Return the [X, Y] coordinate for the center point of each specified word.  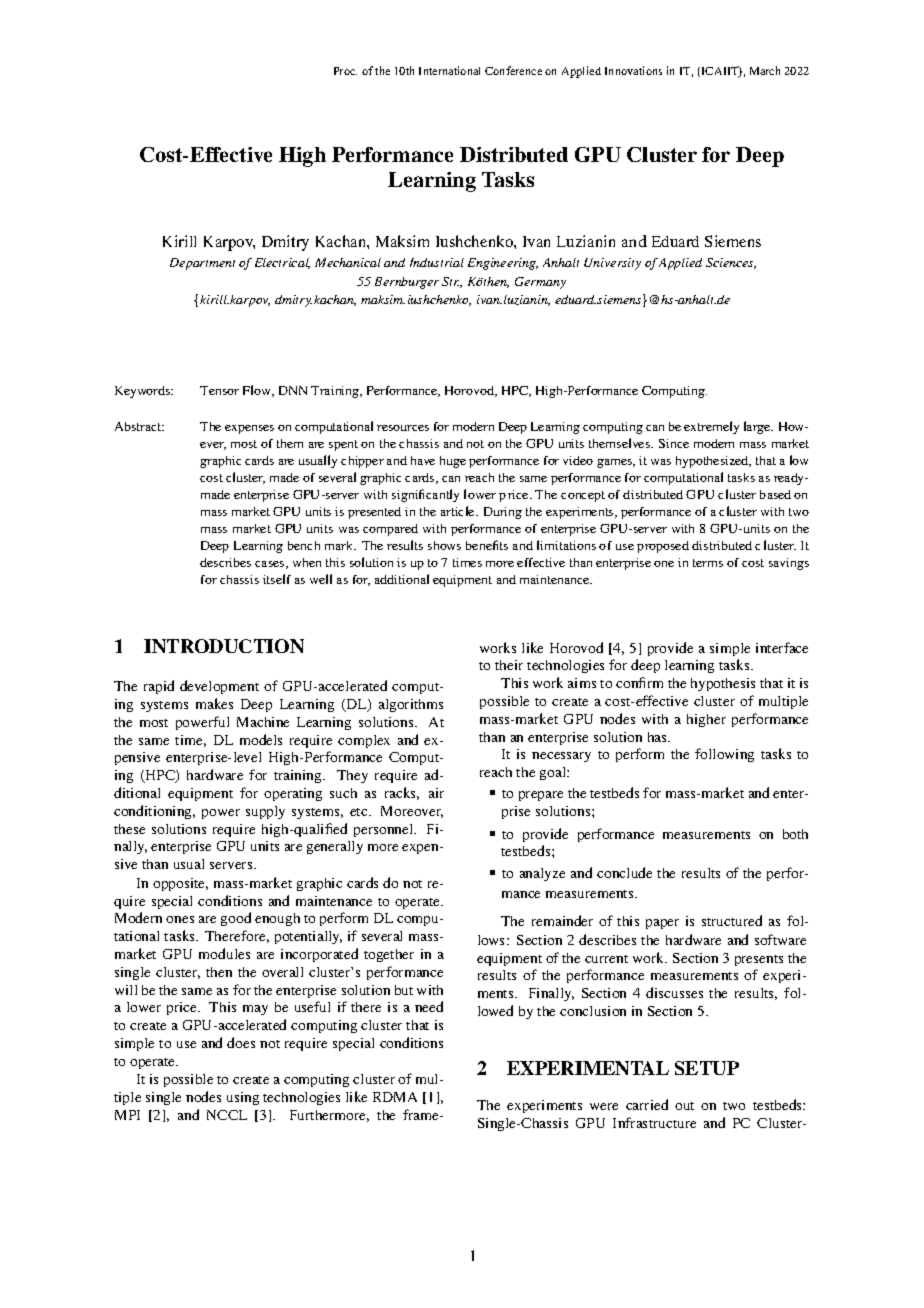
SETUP [707, 1068]
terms [708, 563]
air [436, 793]
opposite [180, 884]
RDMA [395, 1097]
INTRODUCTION [224, 646]
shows [444, 545]
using [243, 1098]
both [795, 834]
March [765, 70]
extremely [711, 427]
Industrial [437, 262]
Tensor [219, 390]
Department [202, 264]
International [449, 70]
